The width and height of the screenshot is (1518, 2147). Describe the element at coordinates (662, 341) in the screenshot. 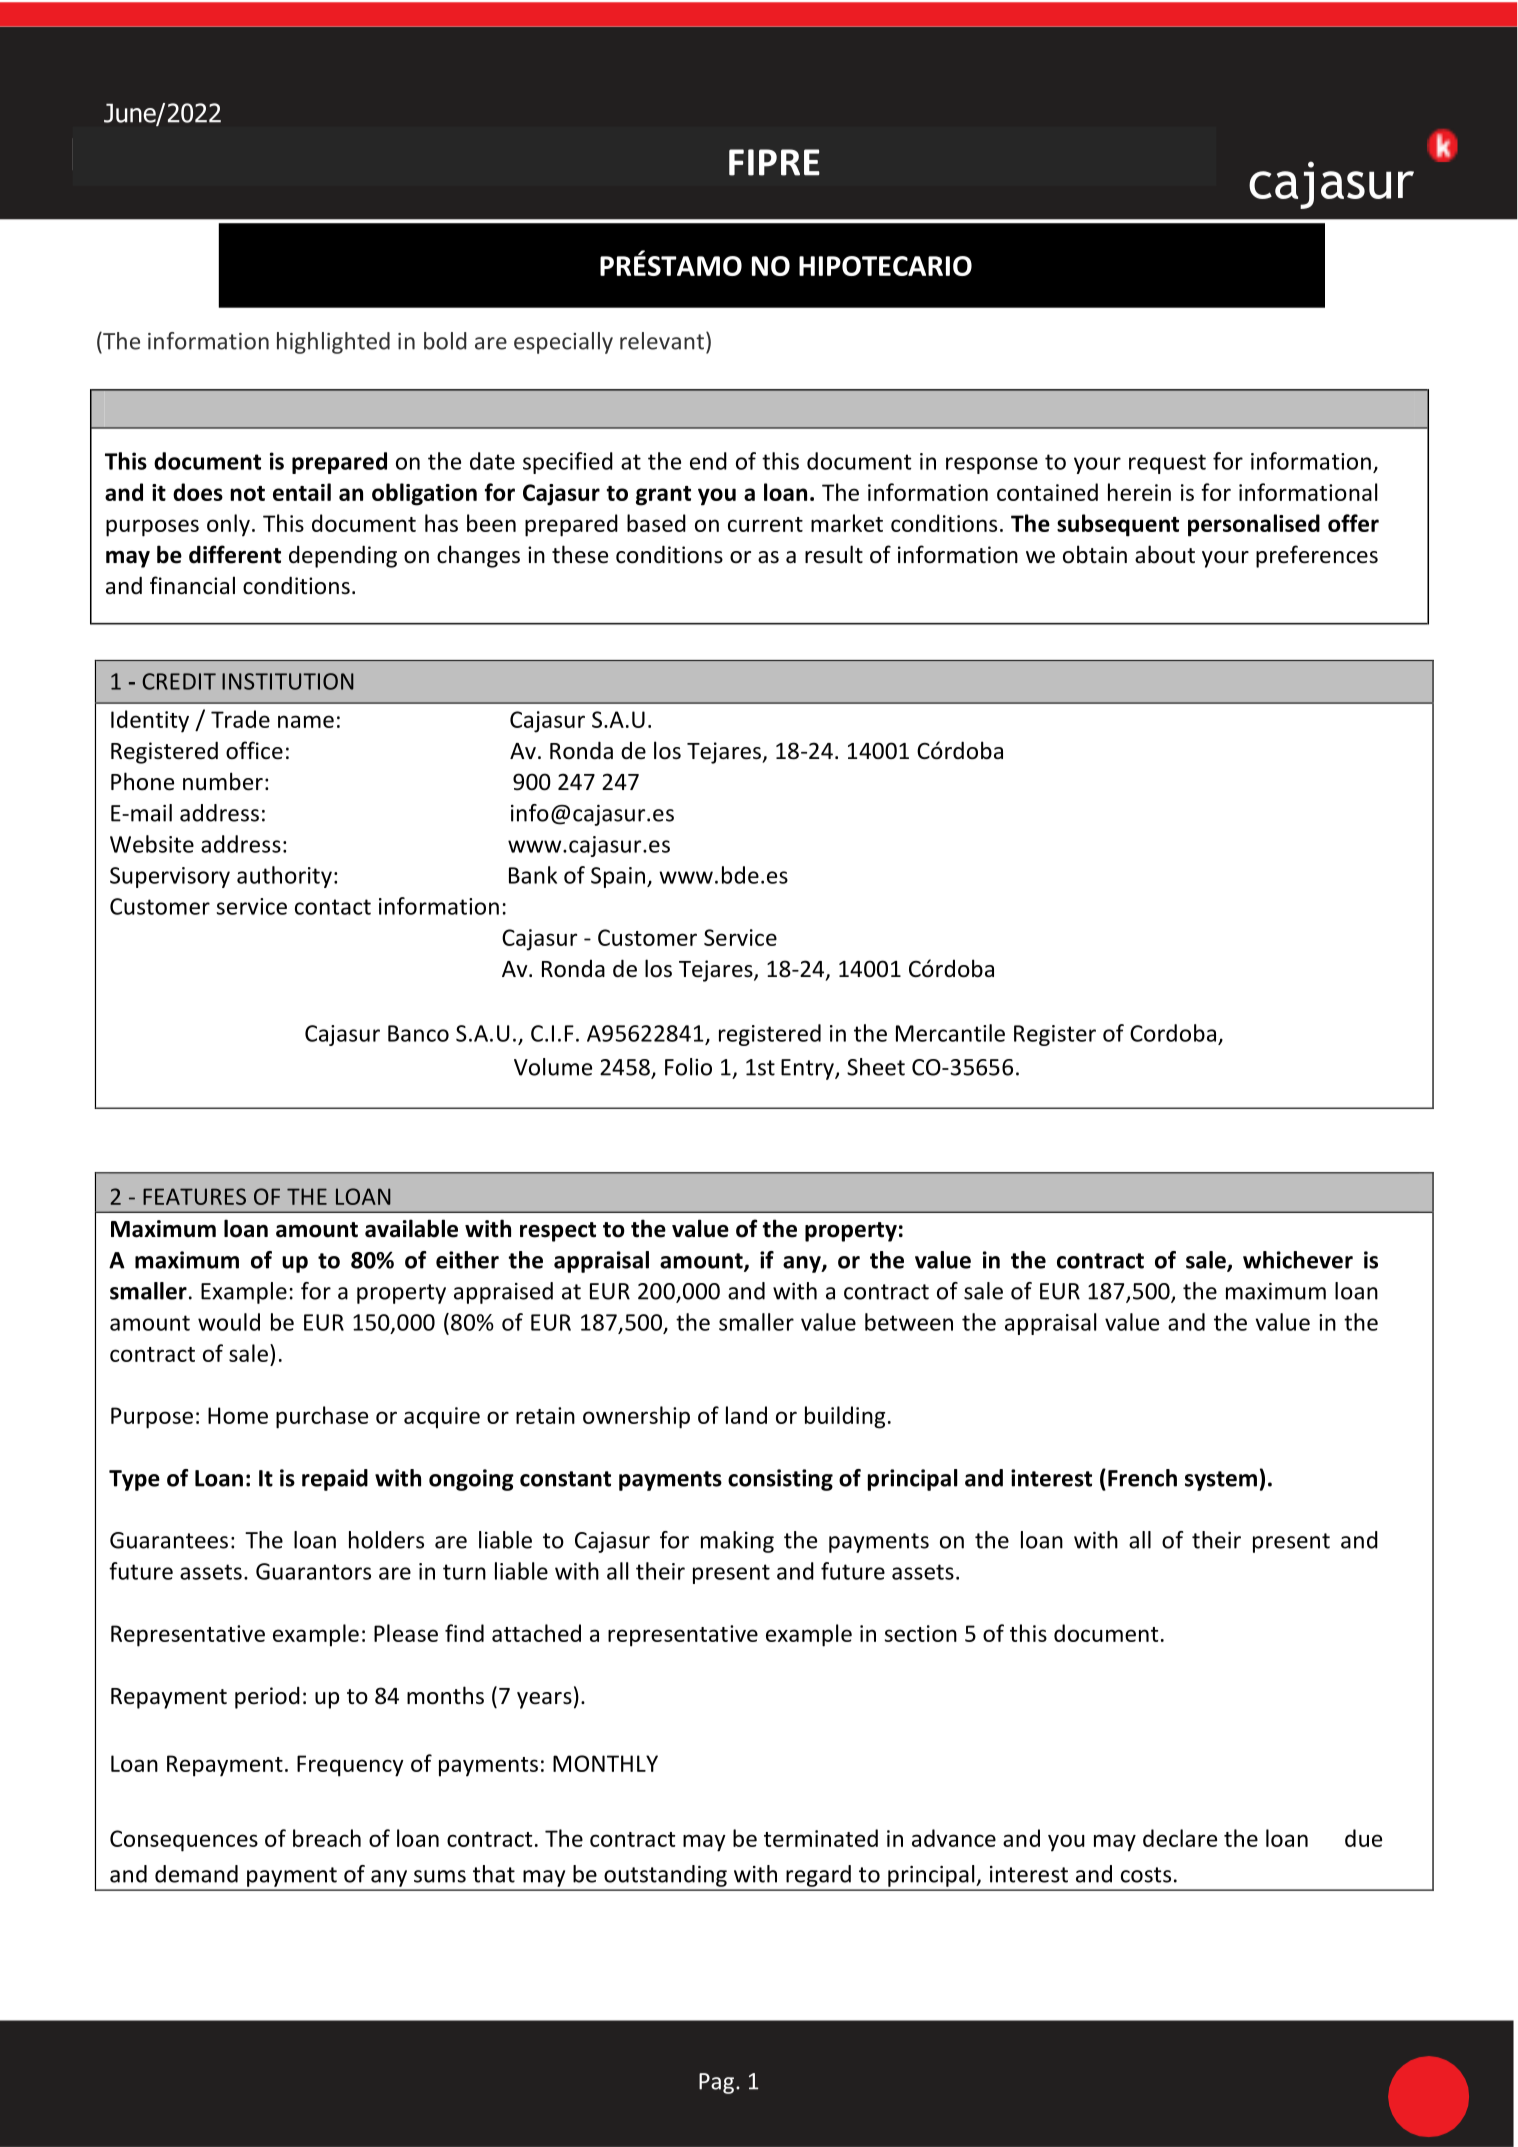

I see `relevant` at that location.
